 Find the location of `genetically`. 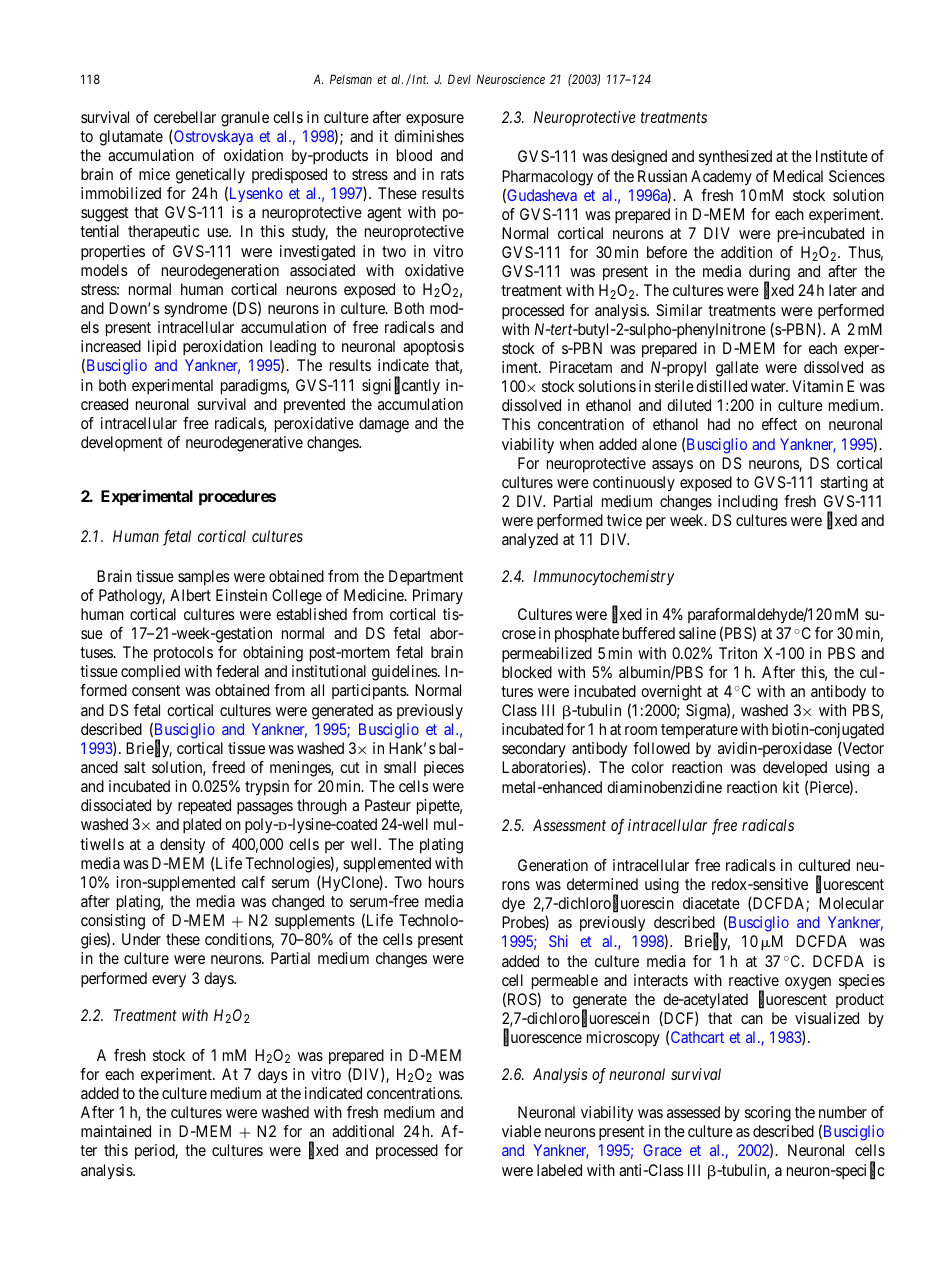

genetically is located at coordinates (210, 176).
